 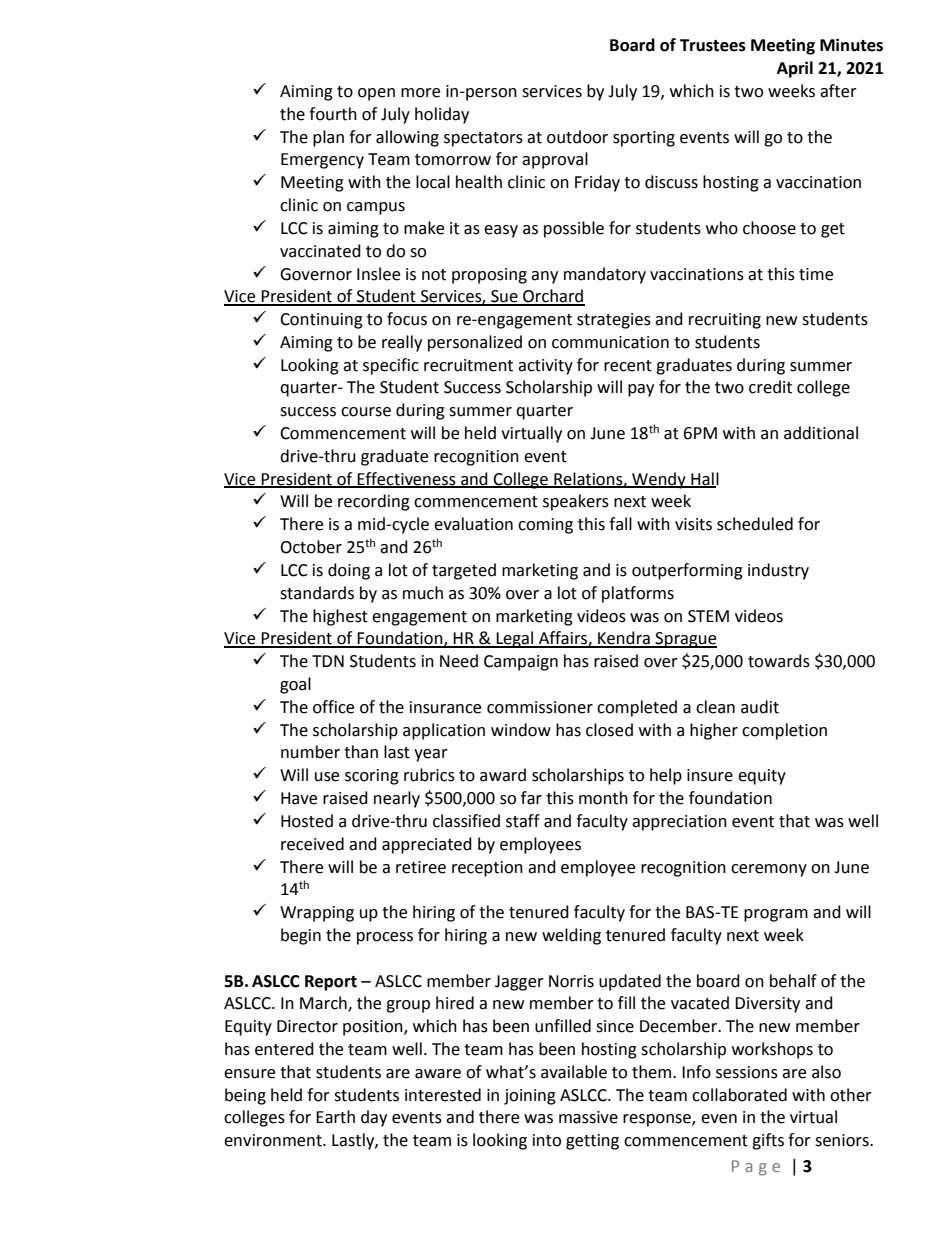 I want to click on standards, so click(x=317, y=593).
